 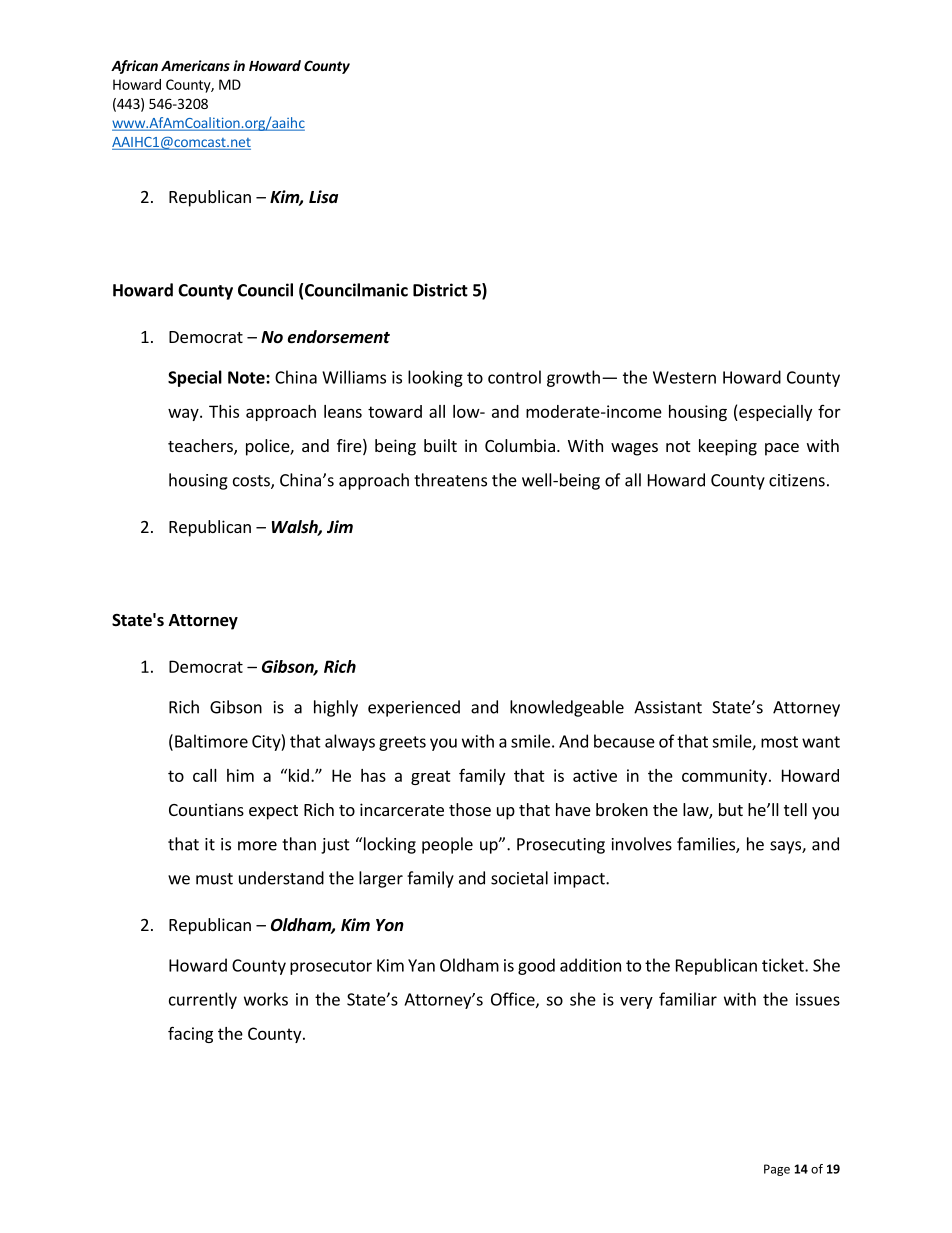 What do you see at coordinates (323, 196) in the document?
I see `Lisa` at bounding box center [323, 196].
